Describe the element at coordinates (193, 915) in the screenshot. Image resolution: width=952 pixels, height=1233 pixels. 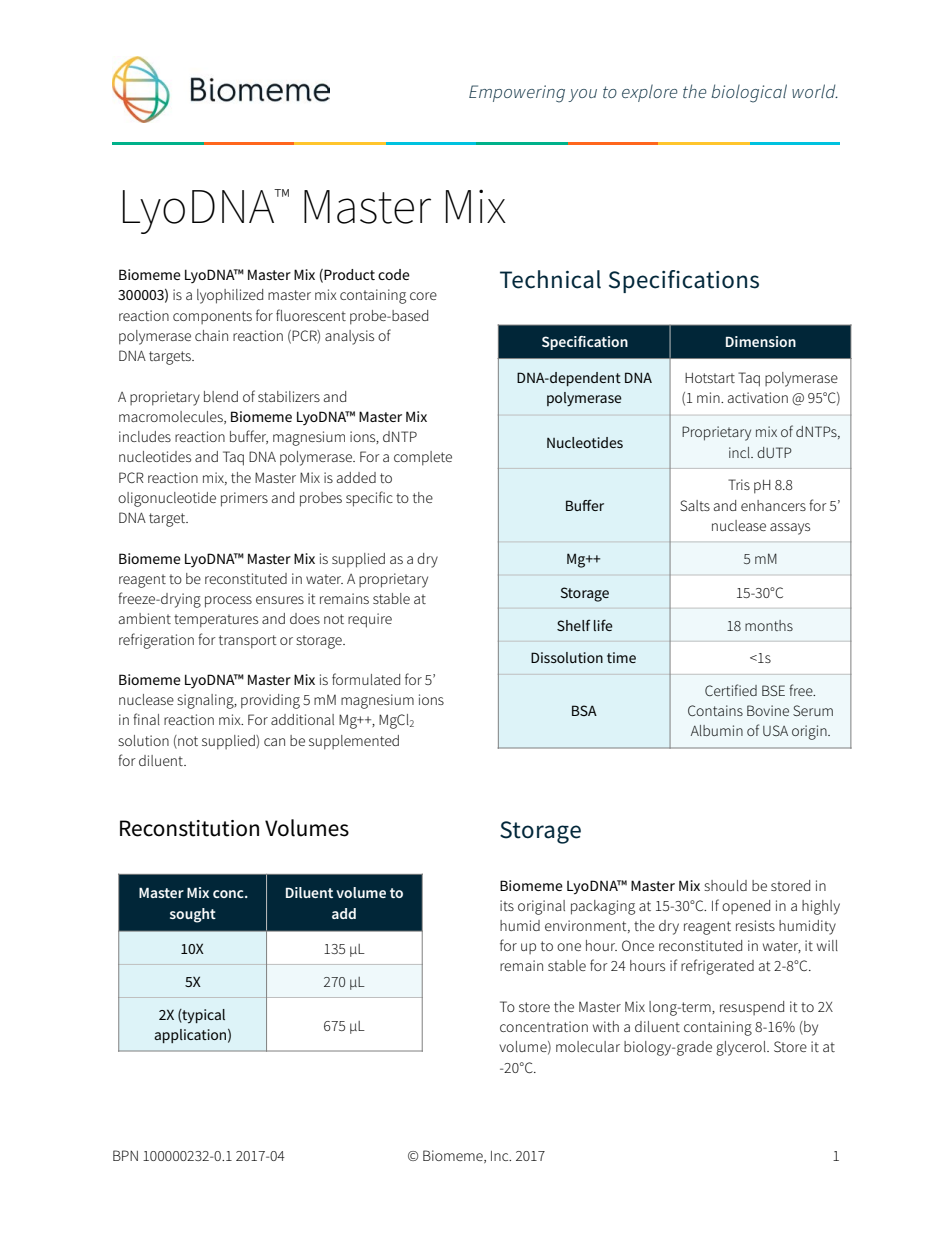
I see `sought` at that location.
